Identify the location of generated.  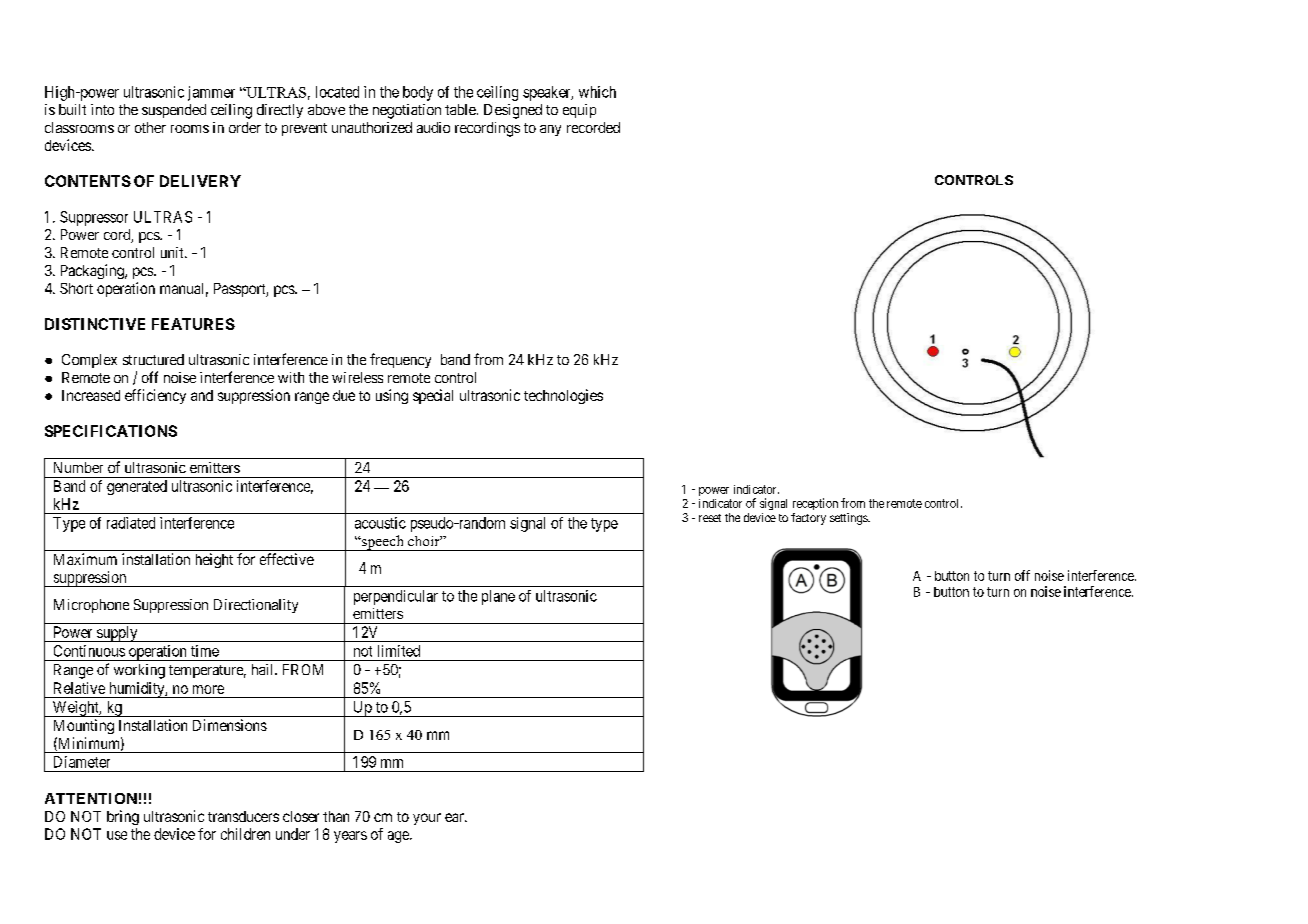
(137, 487).
